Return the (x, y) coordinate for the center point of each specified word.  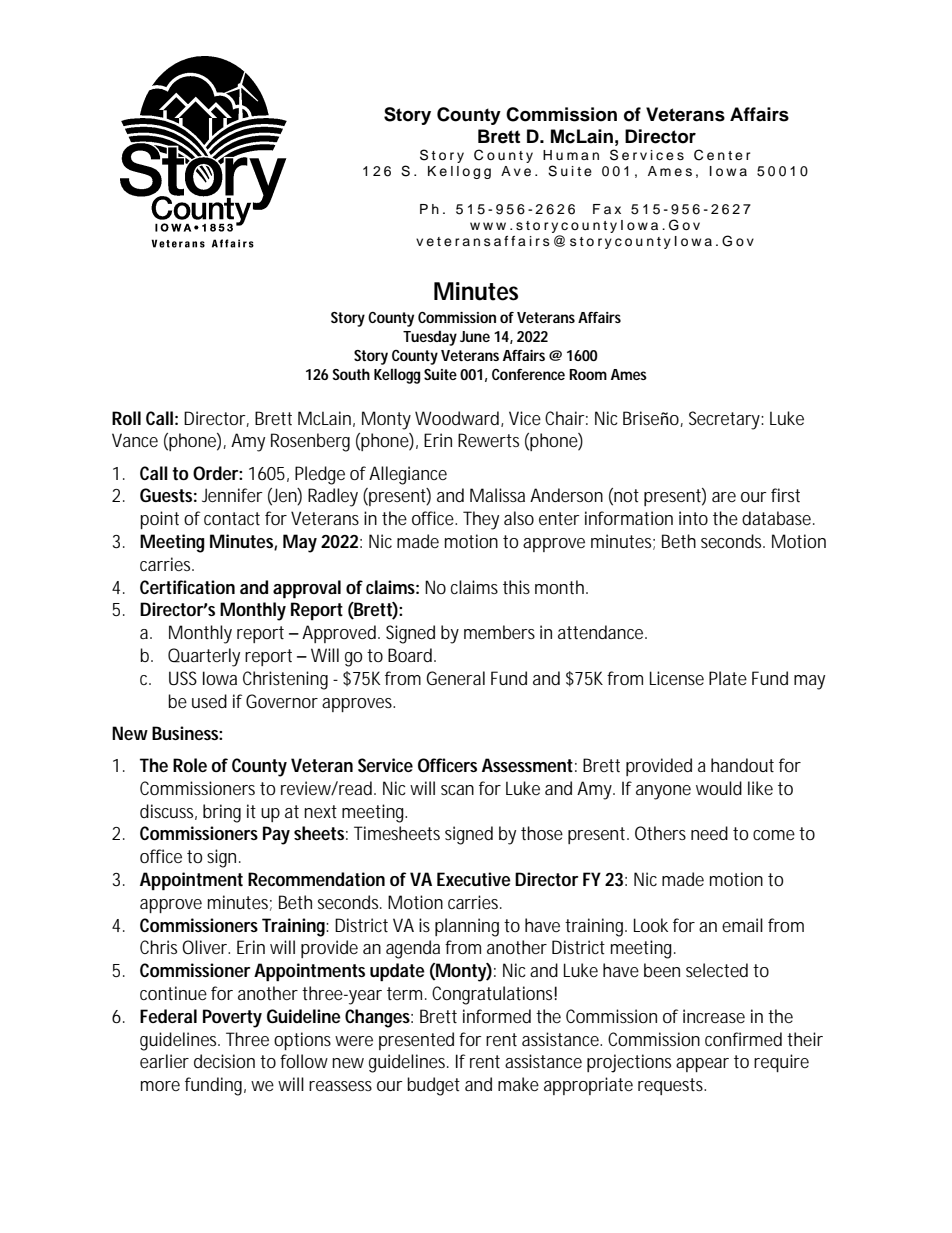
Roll (126, 418)
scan (457, 790)
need (709, 833)
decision (224, 1061)
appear (702, 1065)
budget (433, 1086)
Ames (629, 374)
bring (222, 813)
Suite (440, 374)
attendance (602, 632)
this (516, 587)
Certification (187, 587)
